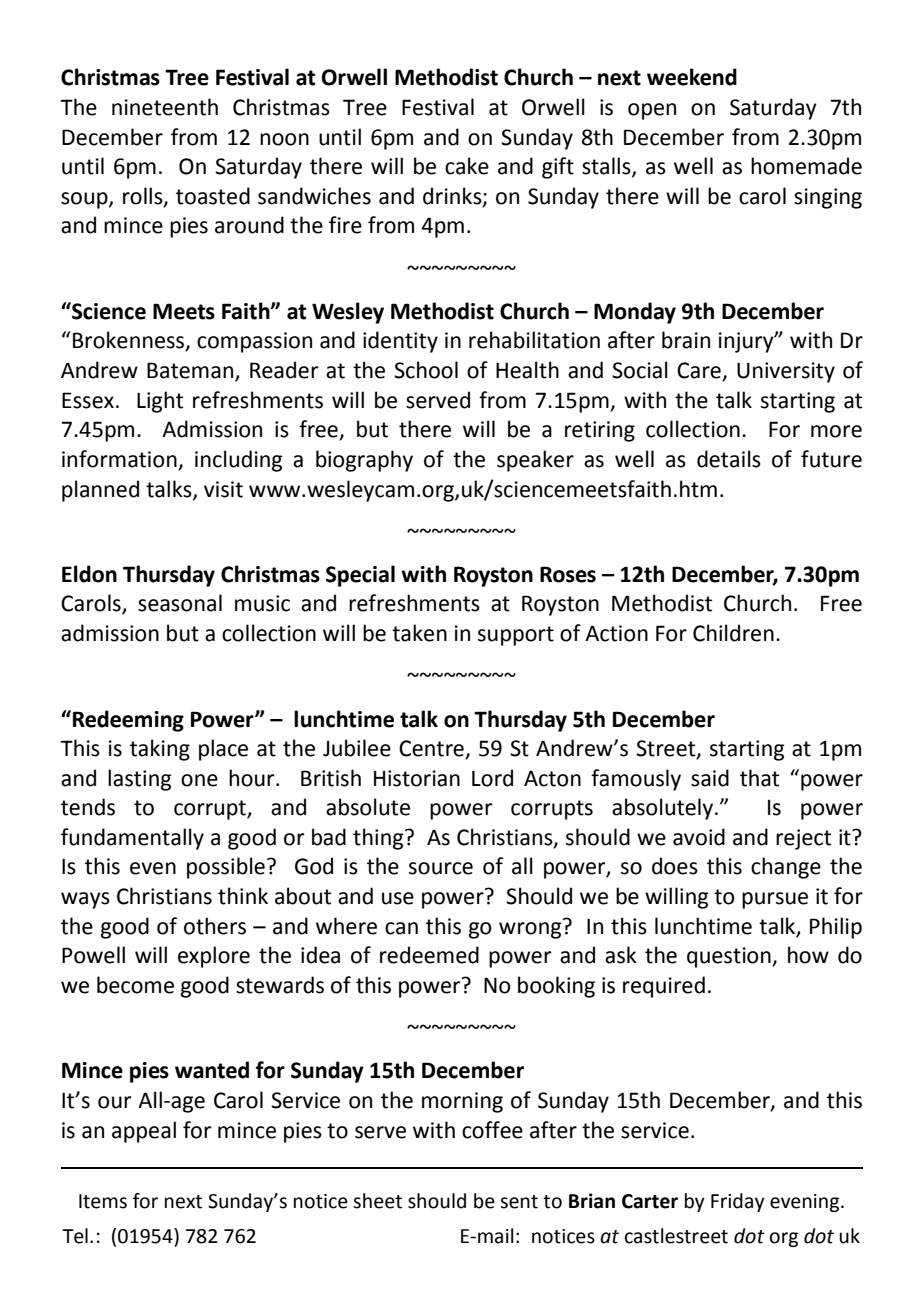  Describe the element at coordinates (165, 107) in the image. I see `nineteenth` at that location.
